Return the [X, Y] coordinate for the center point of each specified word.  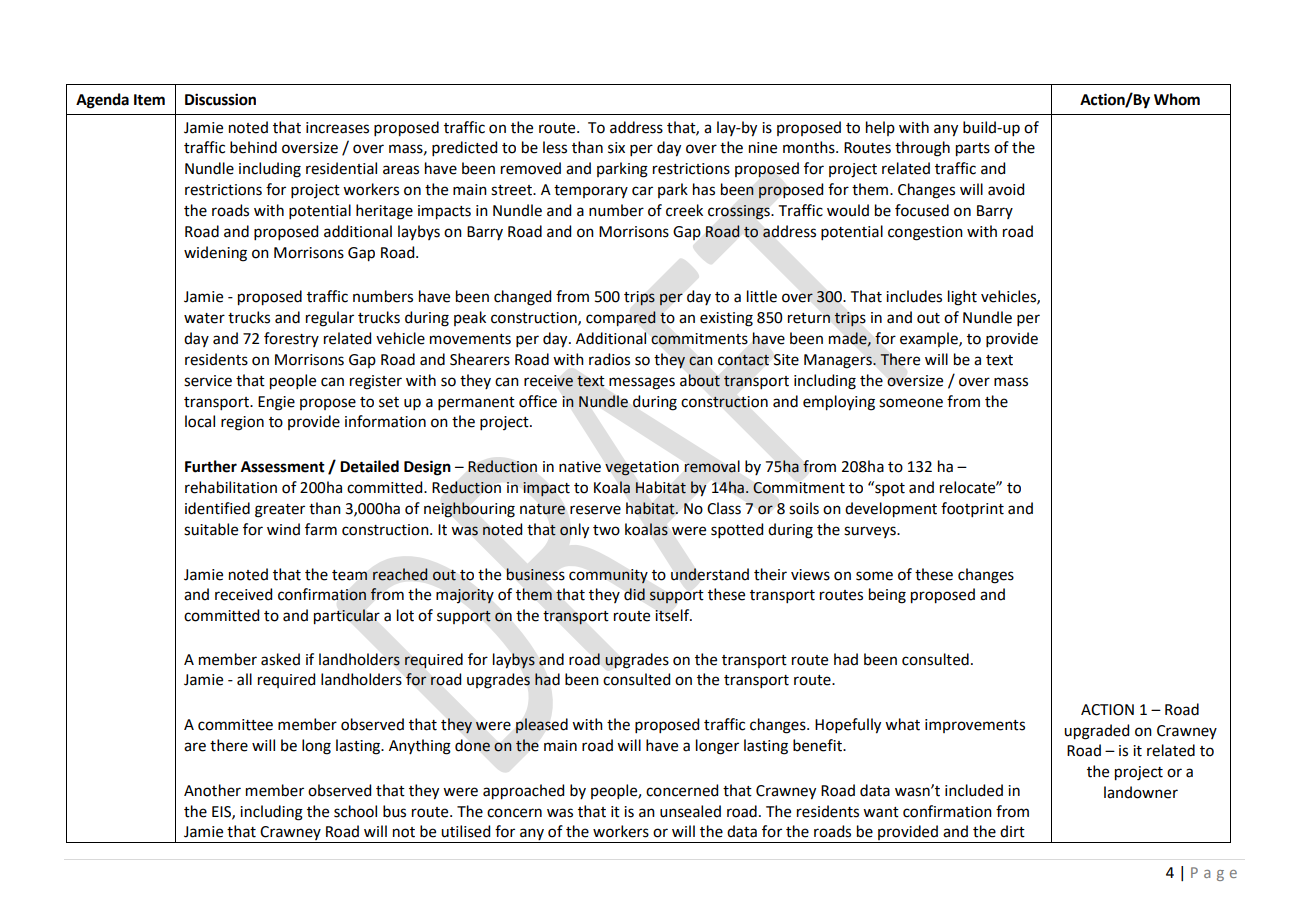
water [204, 318]
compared [621, 319]
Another [212, 790]
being [887, 596]
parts [973, 150]
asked [280, 659]
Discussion [220, 99]
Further [211, 466]
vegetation [642, 468]
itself [673, 615]
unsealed [690, 811]
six [616, 148]
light [962, 298]
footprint [972, 509]
